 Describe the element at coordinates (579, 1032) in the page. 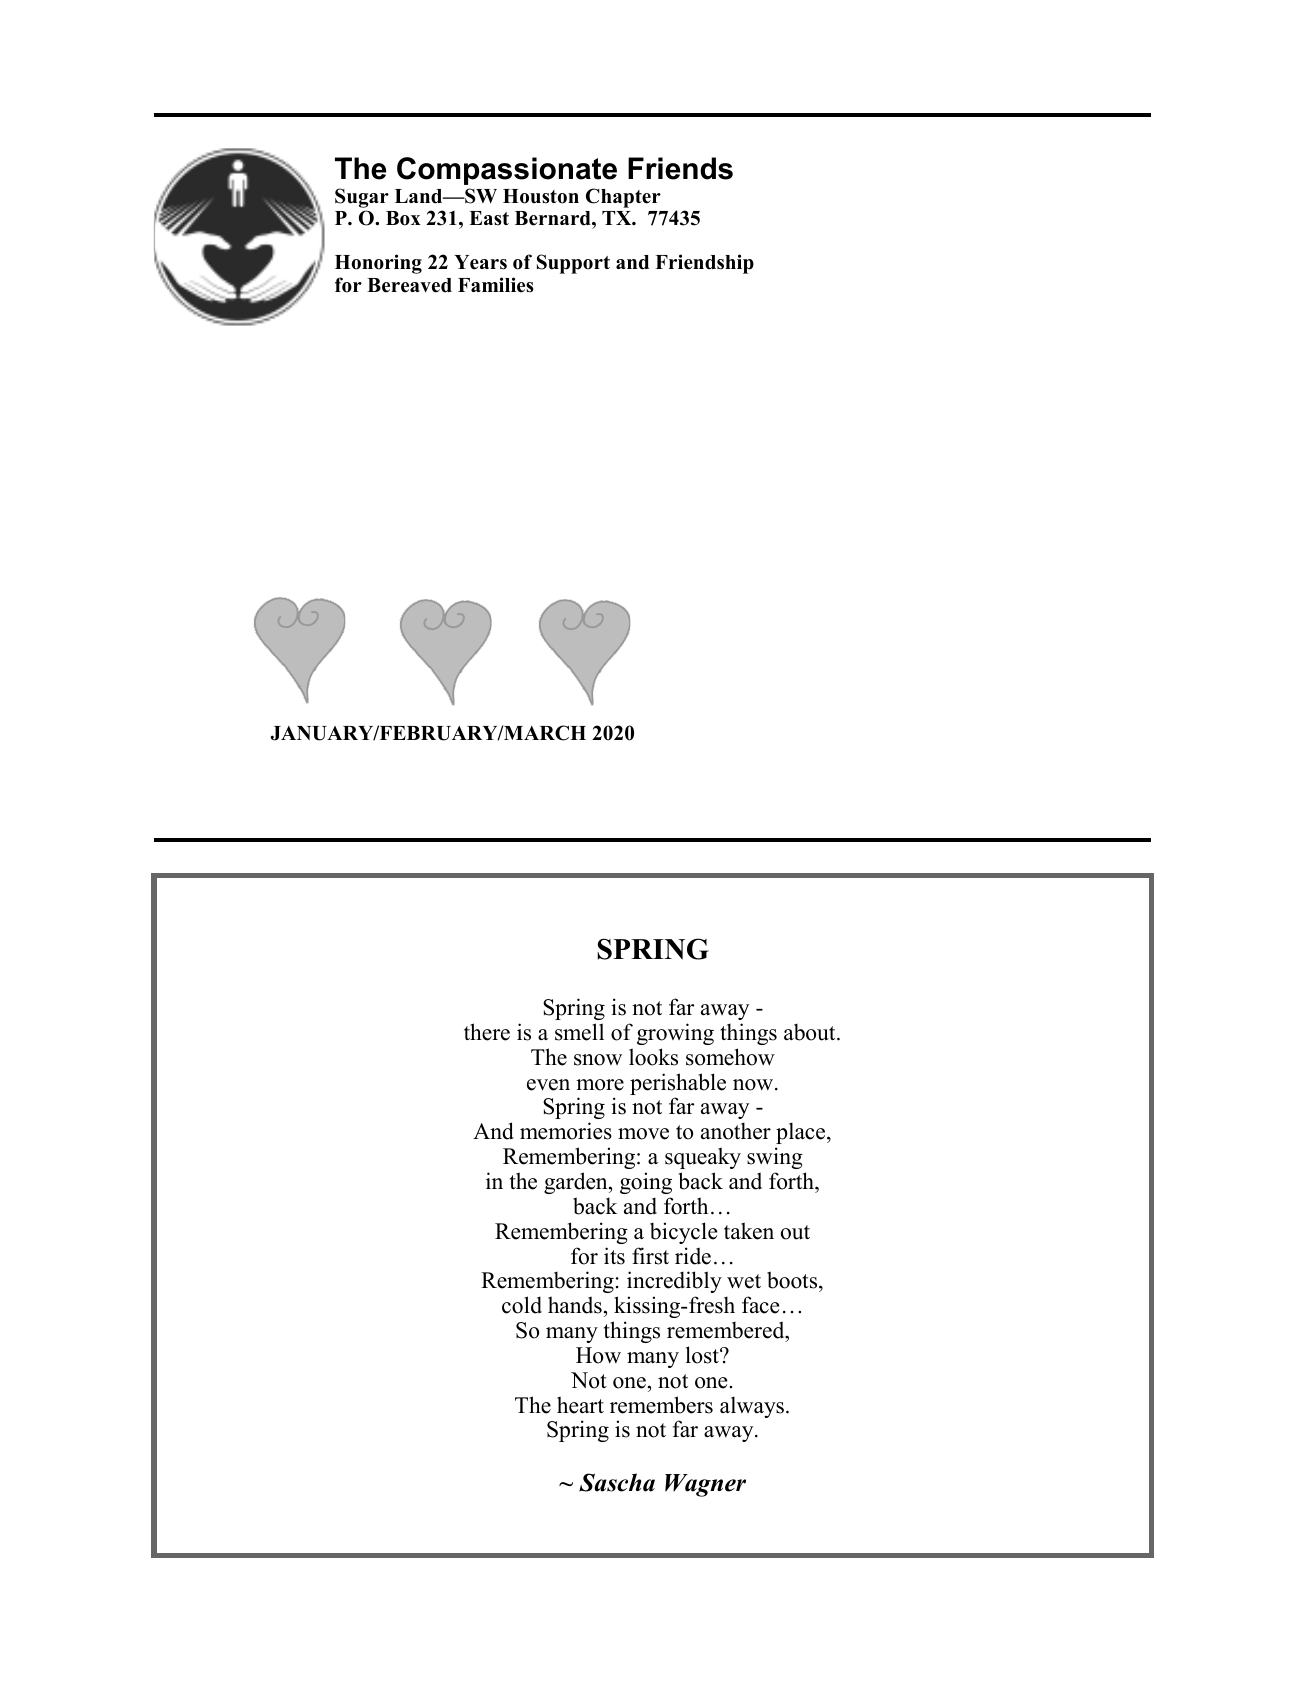

I see `smell` at that location.
